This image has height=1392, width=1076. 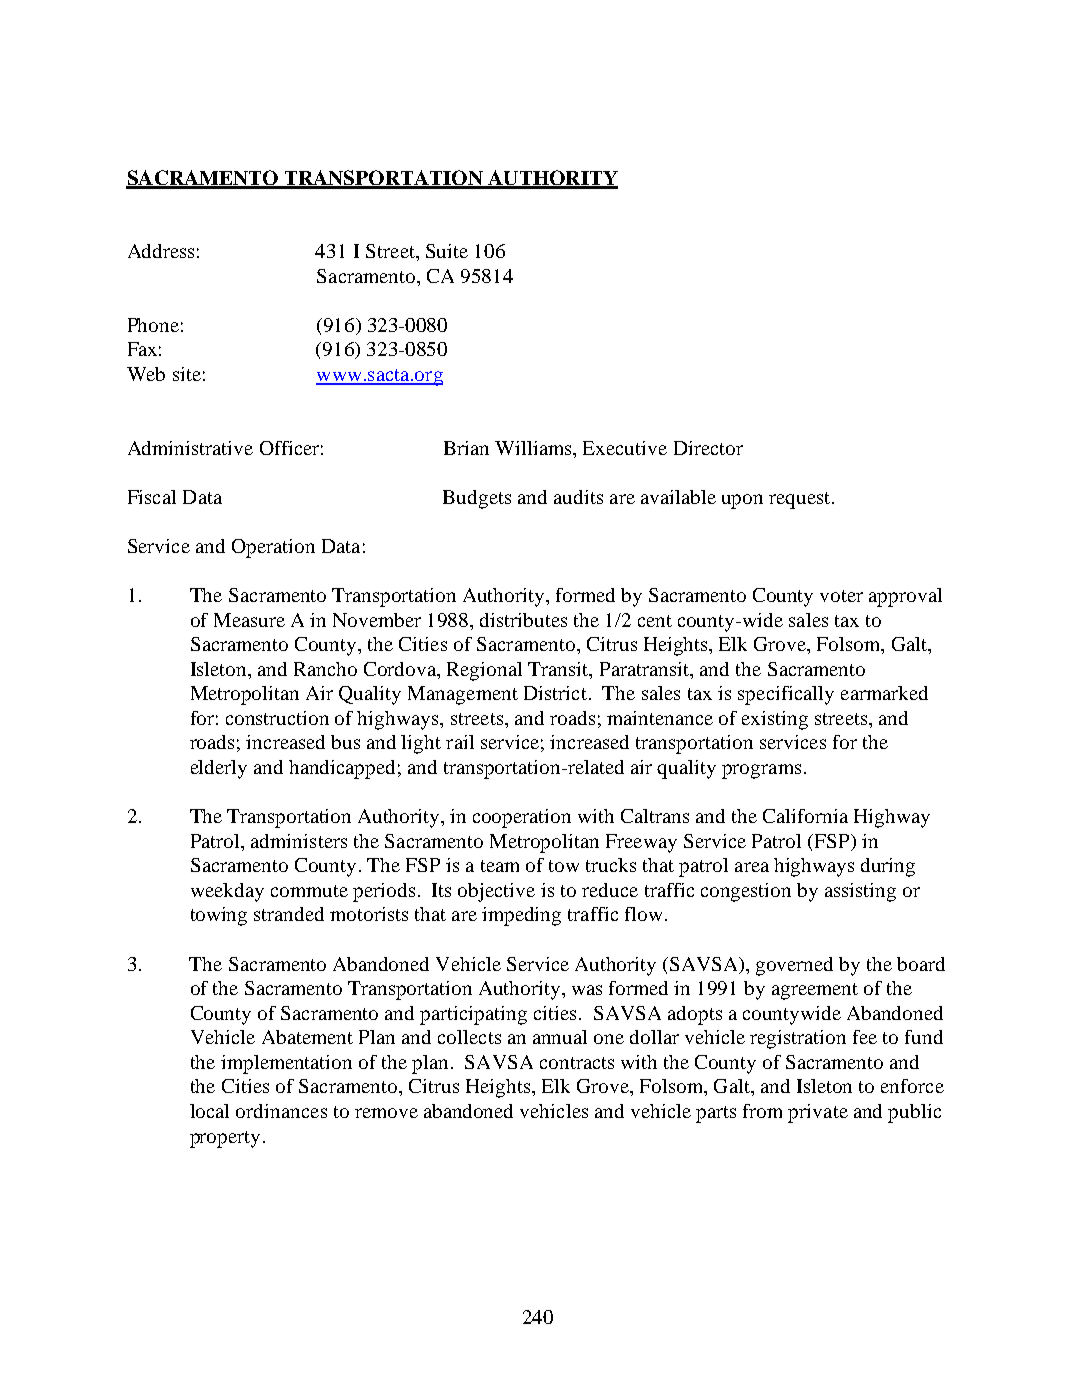 I want to click on local, so click(x=209, y=1111).
